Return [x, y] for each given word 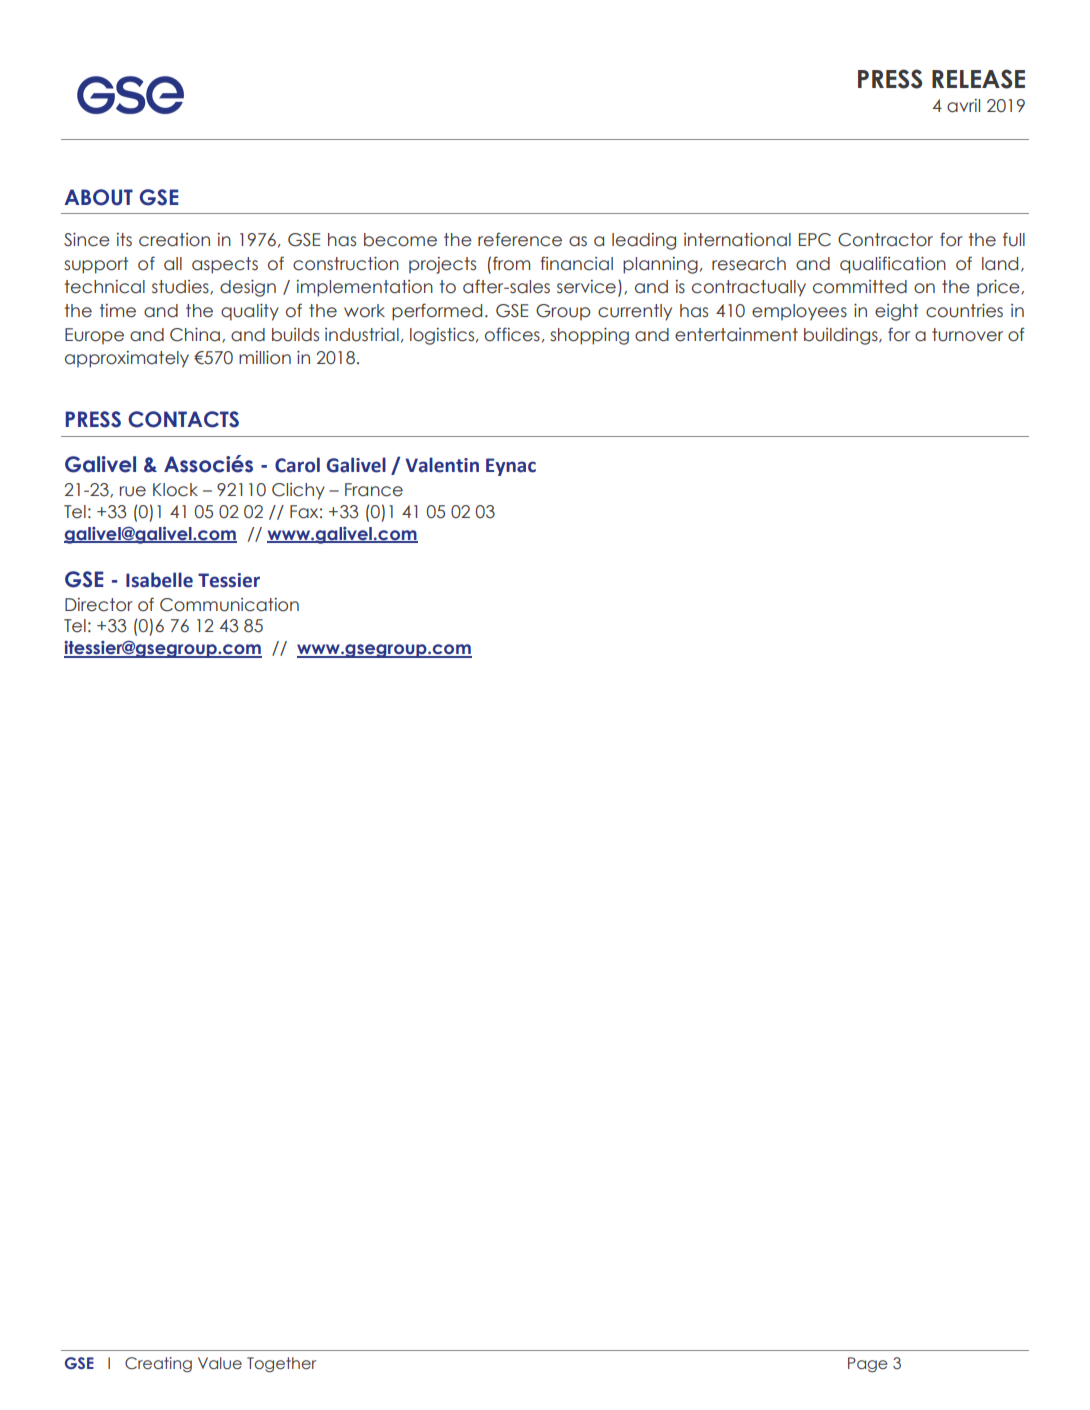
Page [867, 1365]
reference [520, 239]
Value [220, 1363]
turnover [967, 335]
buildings [842, 336]
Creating [158, 1365]
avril [963, 106]
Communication [229, 605]
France [374, 490]
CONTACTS [183, 419]
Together [281, 1365]
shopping [589, 336]
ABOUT [98, 197]
